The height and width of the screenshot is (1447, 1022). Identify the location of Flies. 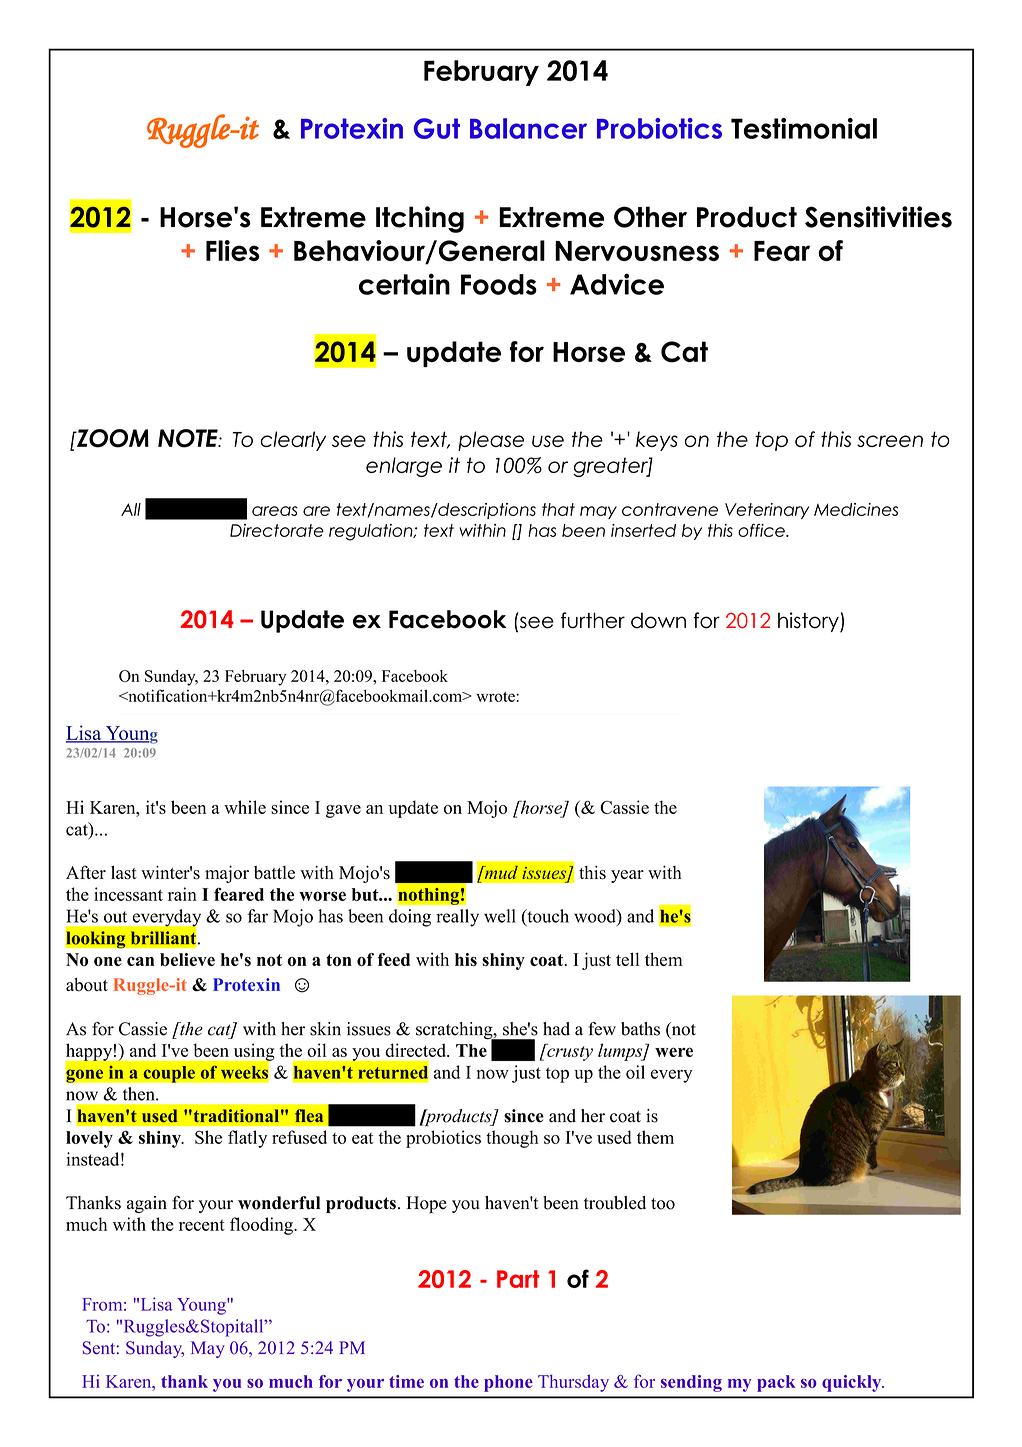
(233, 250).
